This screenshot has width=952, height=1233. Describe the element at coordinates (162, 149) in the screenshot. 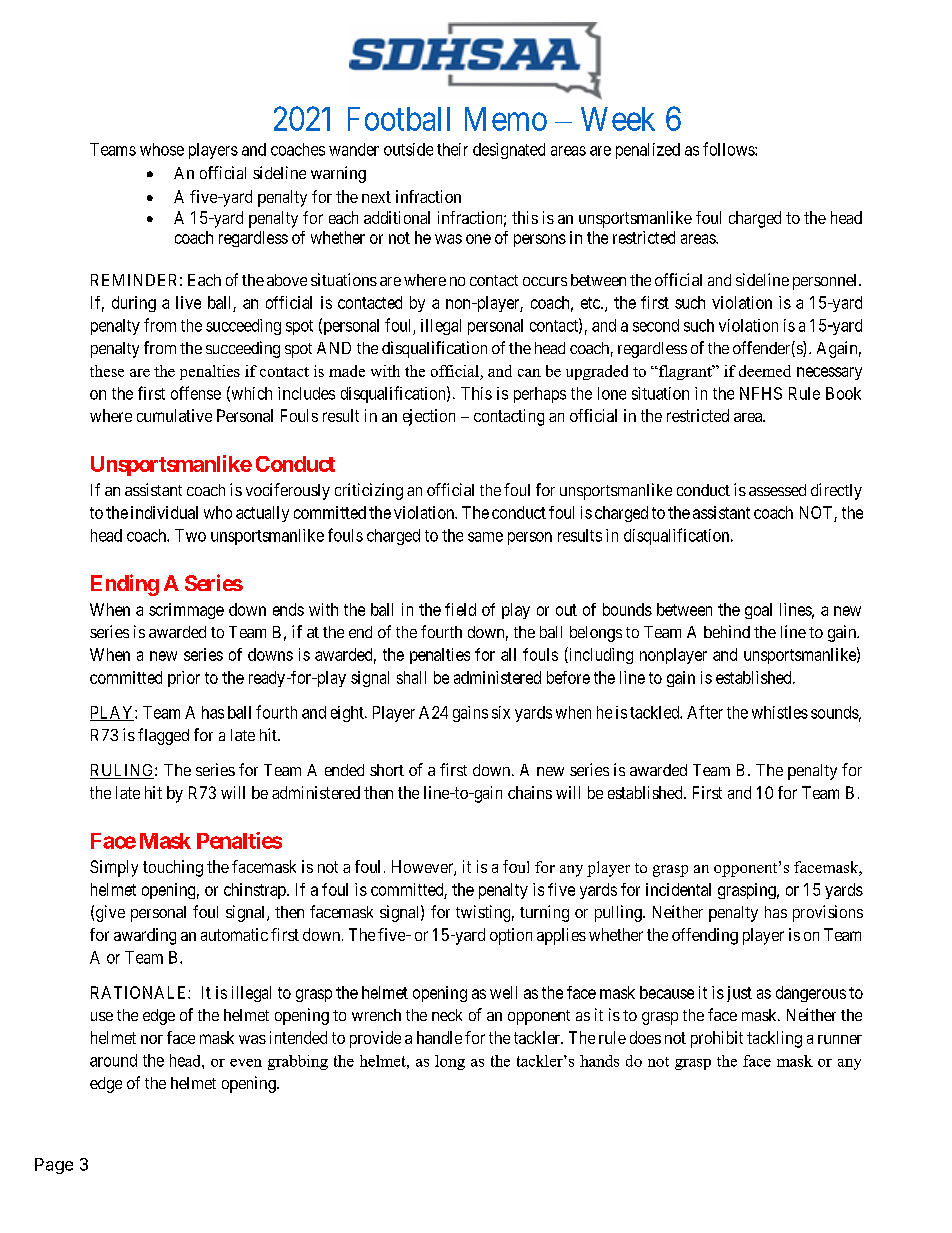

I see `whose` at that location.
